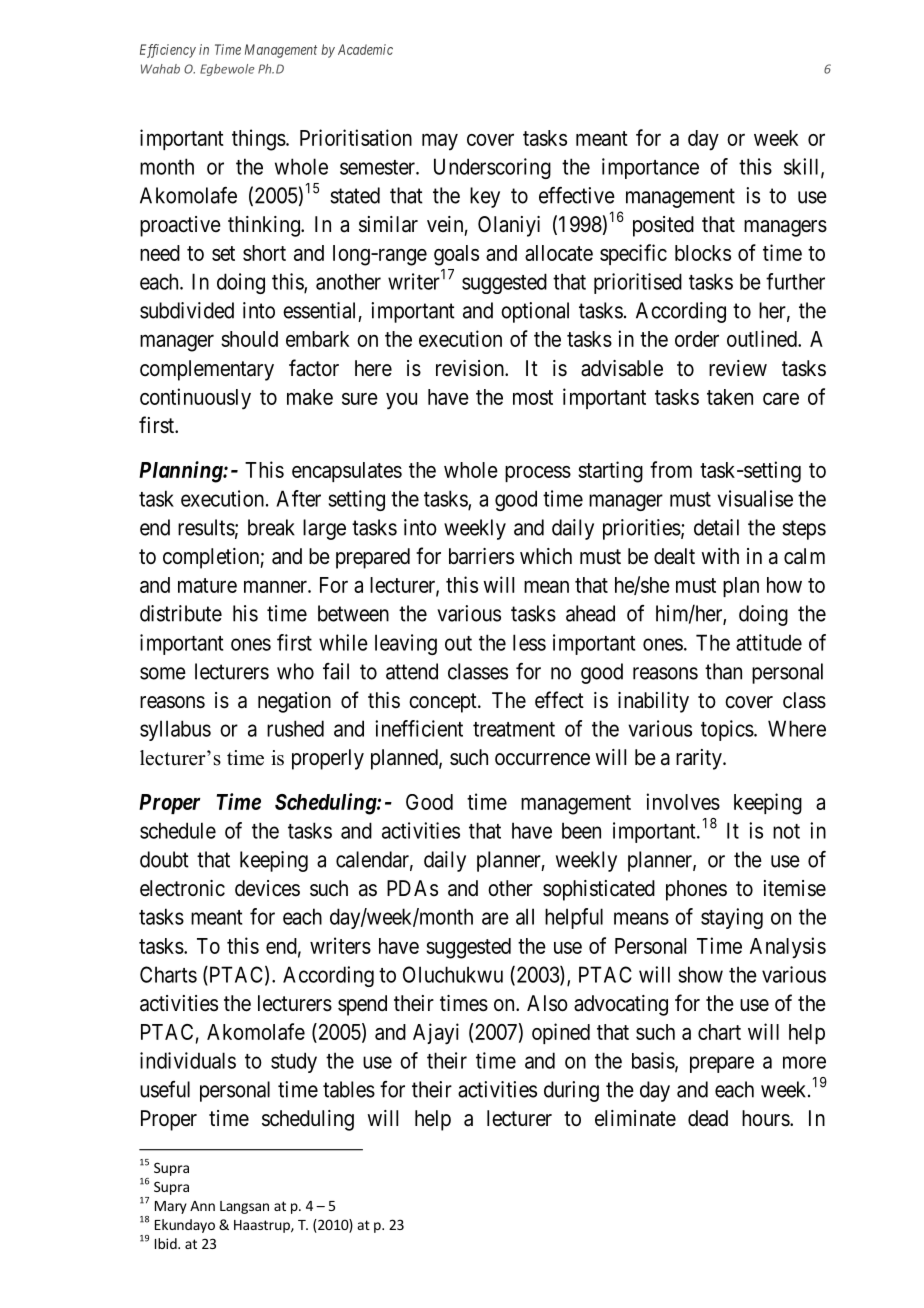  Describe the element at coordinates (571, 1091) in the screenshot. I see `during` at that location.
